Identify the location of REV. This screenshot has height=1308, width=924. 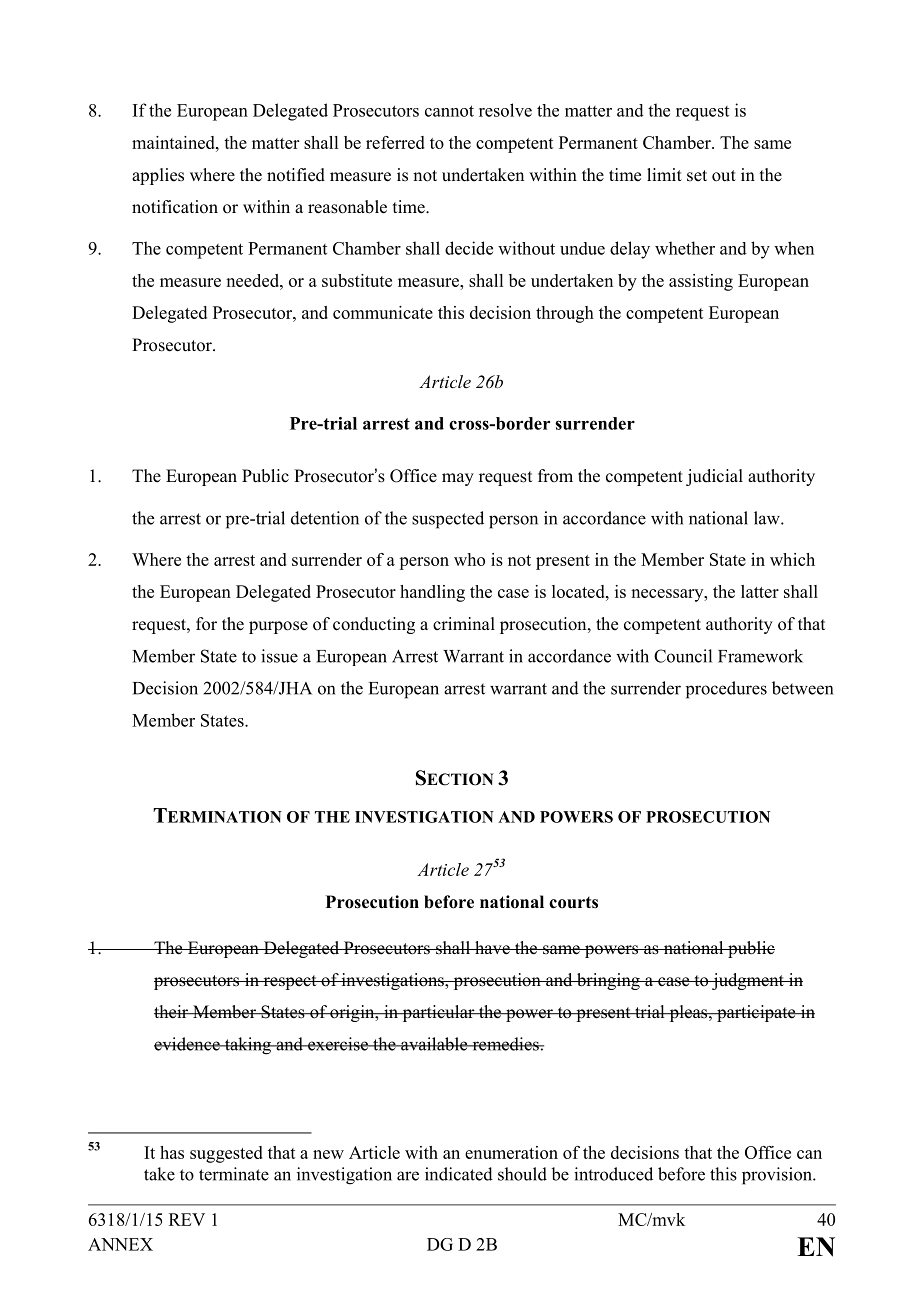
(187, 1219).
